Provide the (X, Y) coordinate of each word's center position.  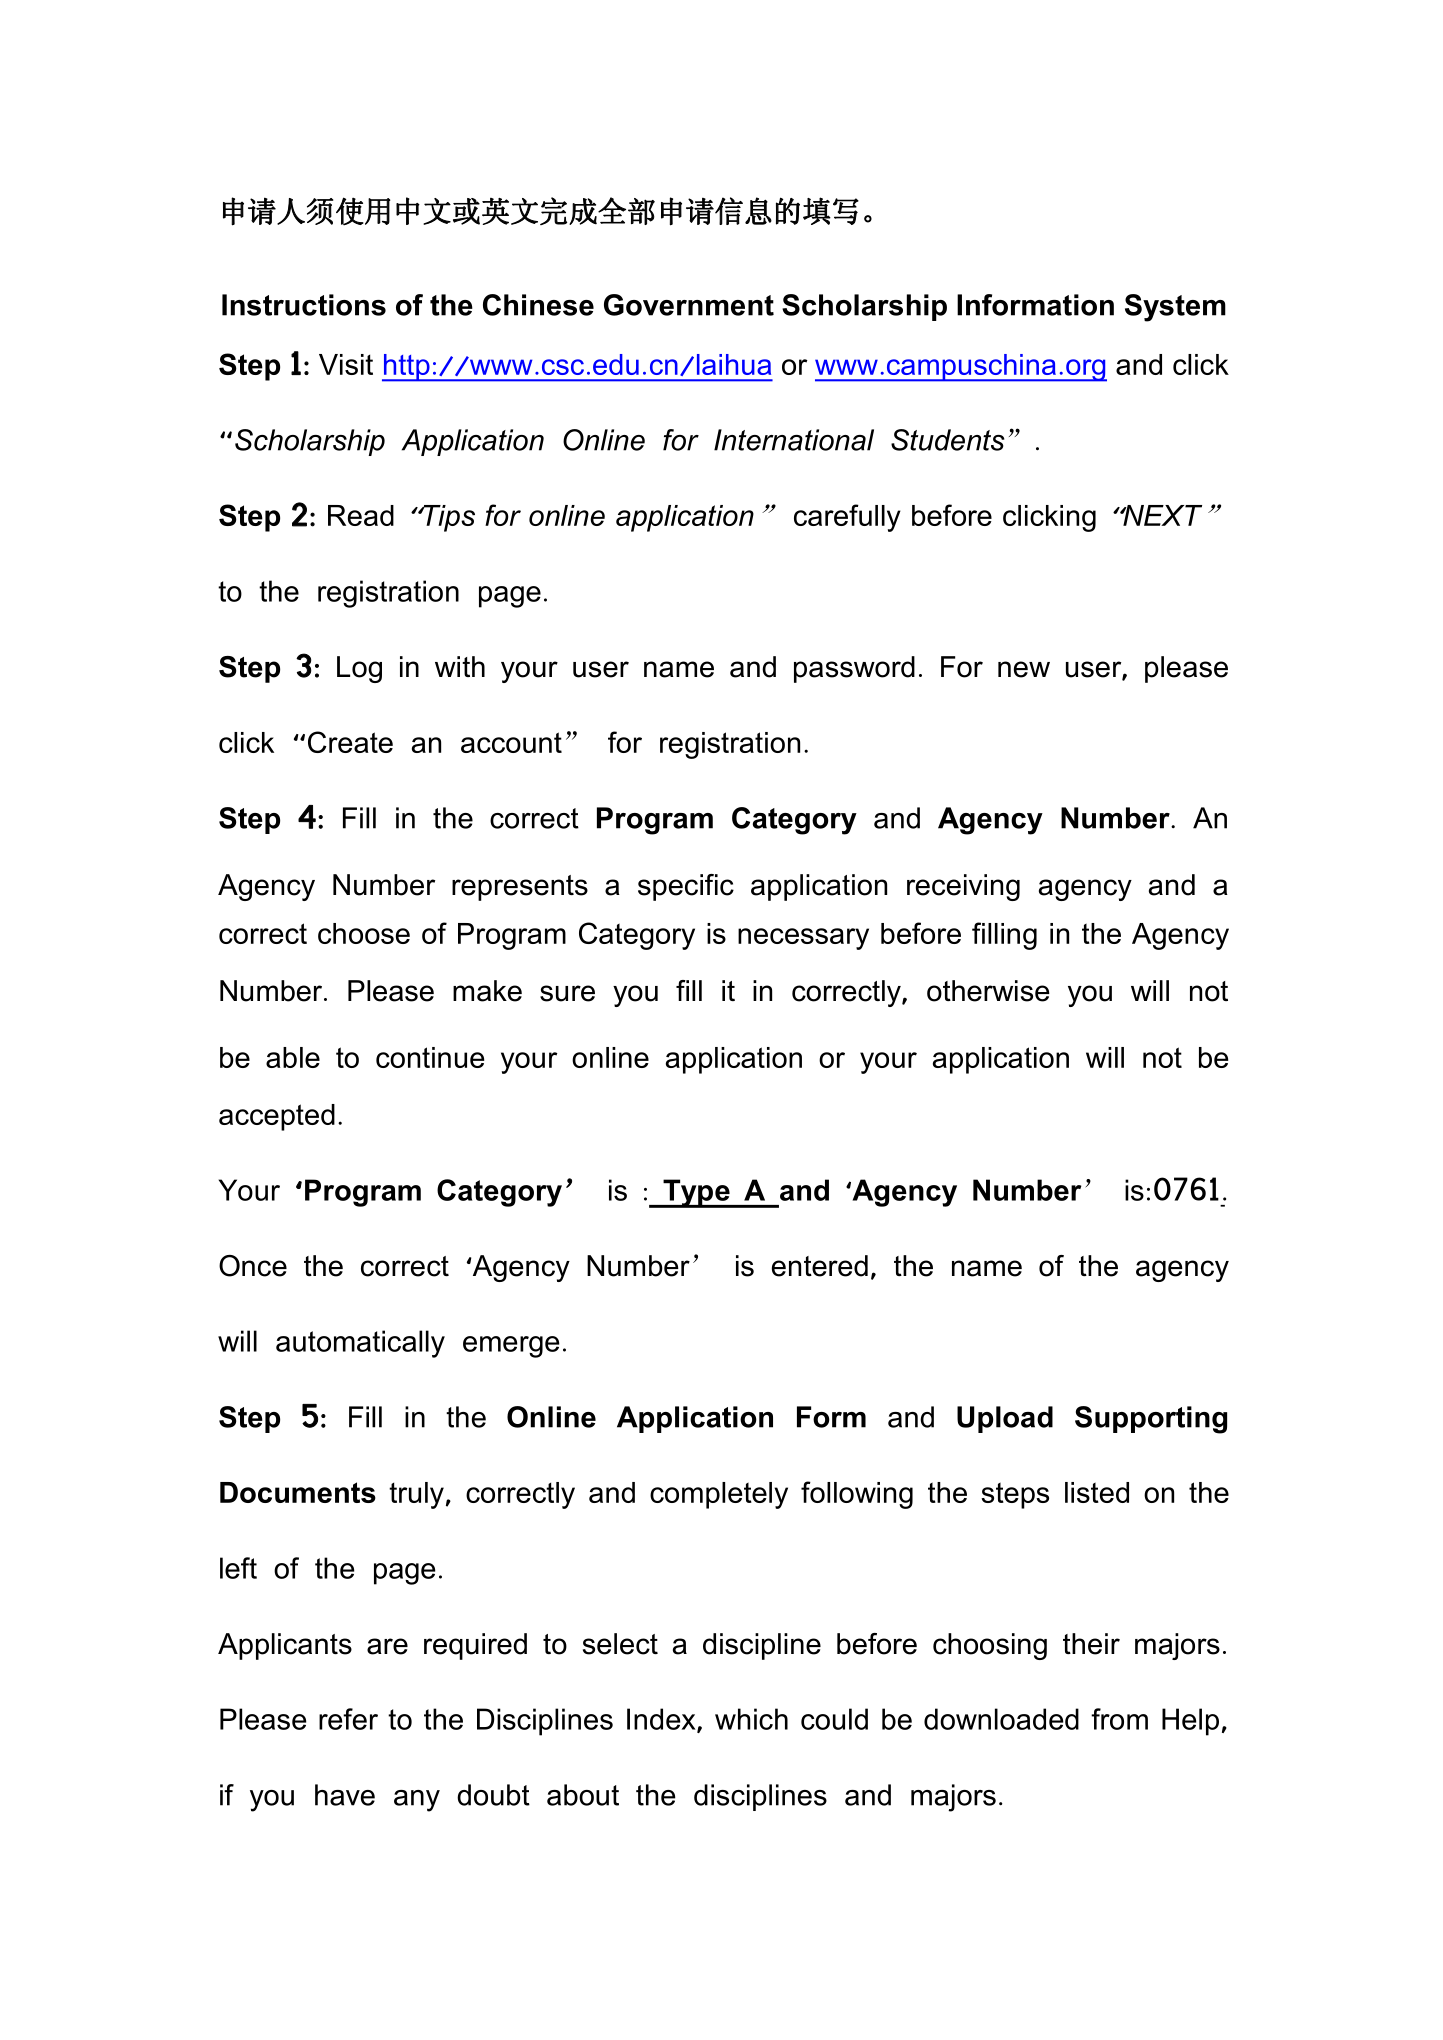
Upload (1005, 1419)
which (751, 1719)
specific (686, 887)
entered (820, 1266)
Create (350, 742)
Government (689, 305)
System (1175, 308)
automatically (360, 1344)
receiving (963, 887)
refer (348, 1719)
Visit (346, 364)
